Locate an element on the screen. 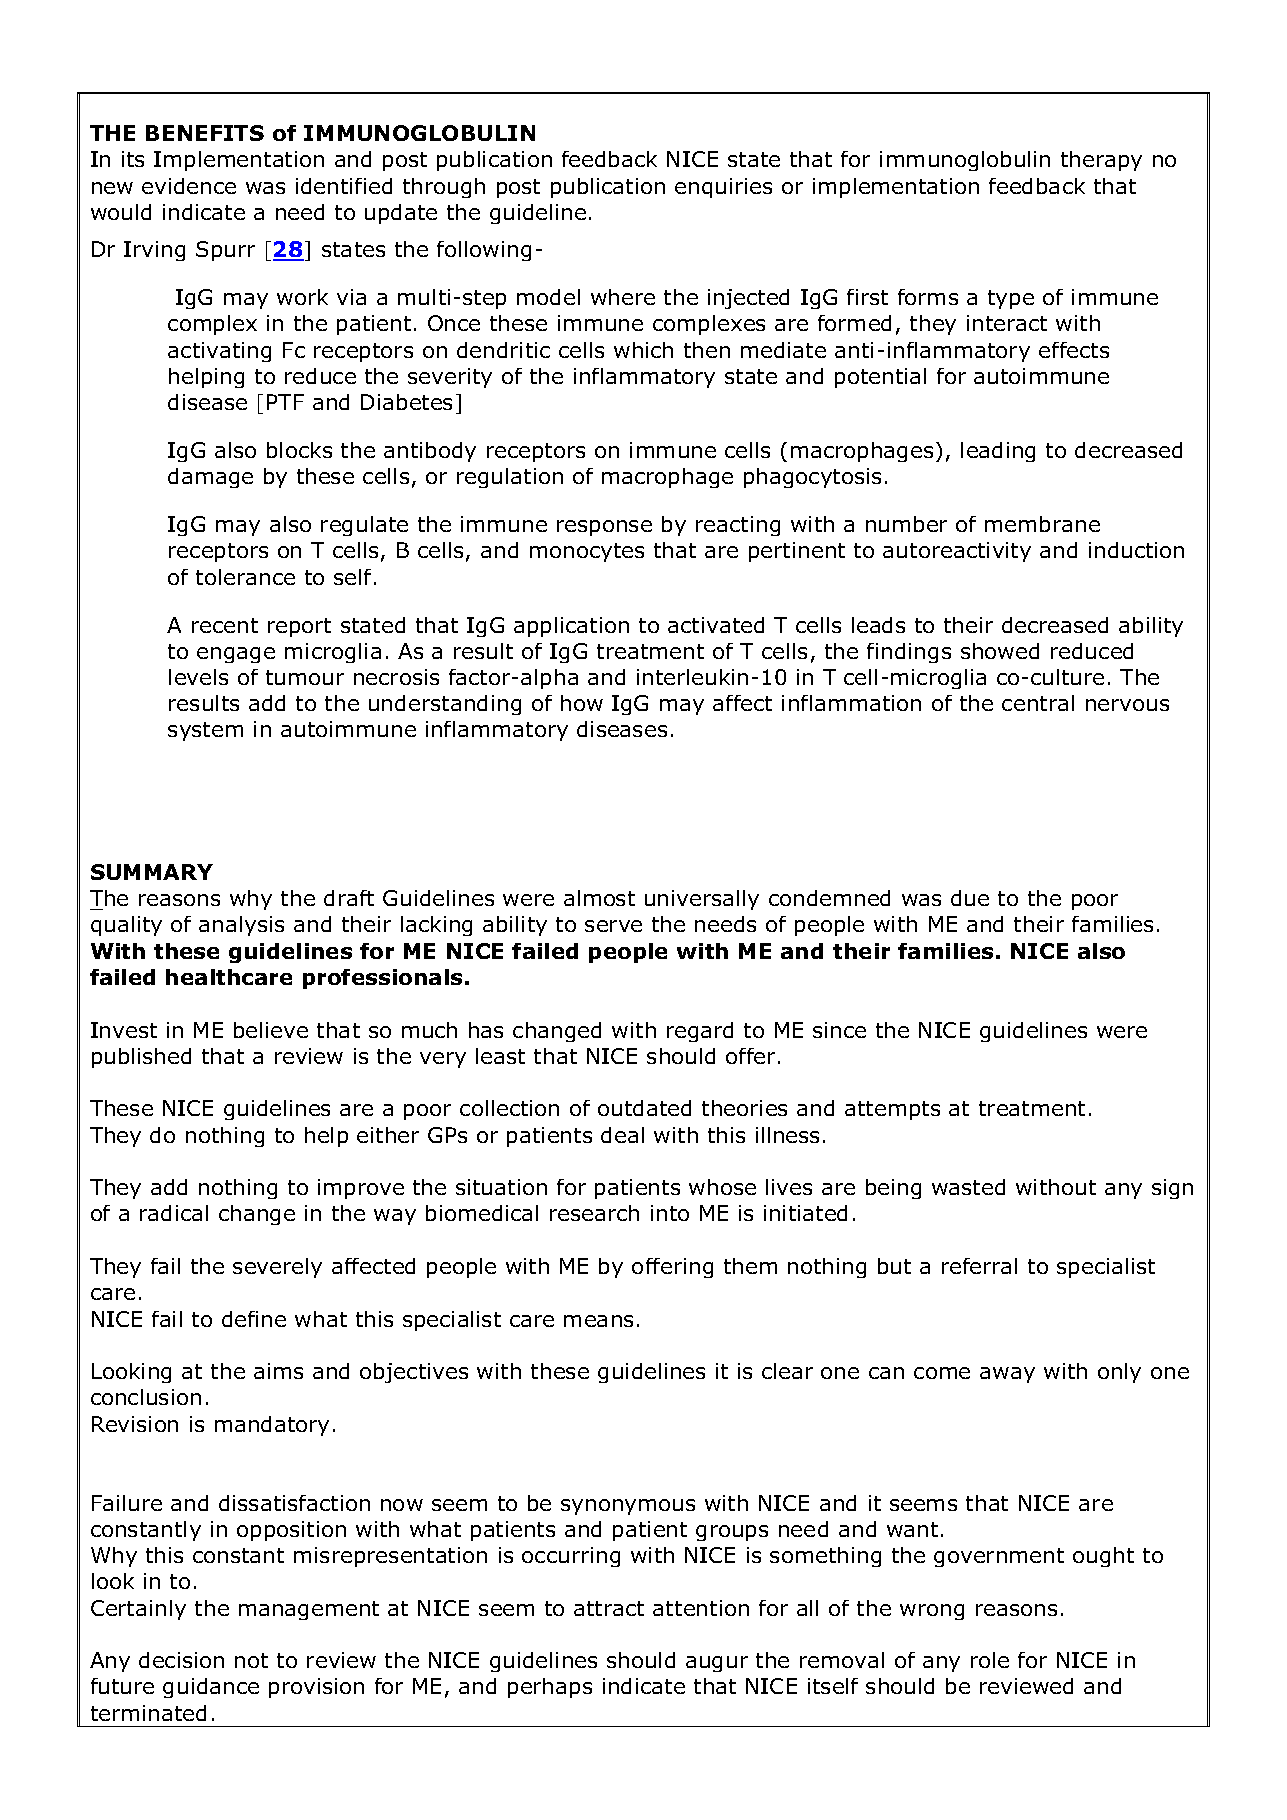  enquiries is located at coordinates (723, 188).
